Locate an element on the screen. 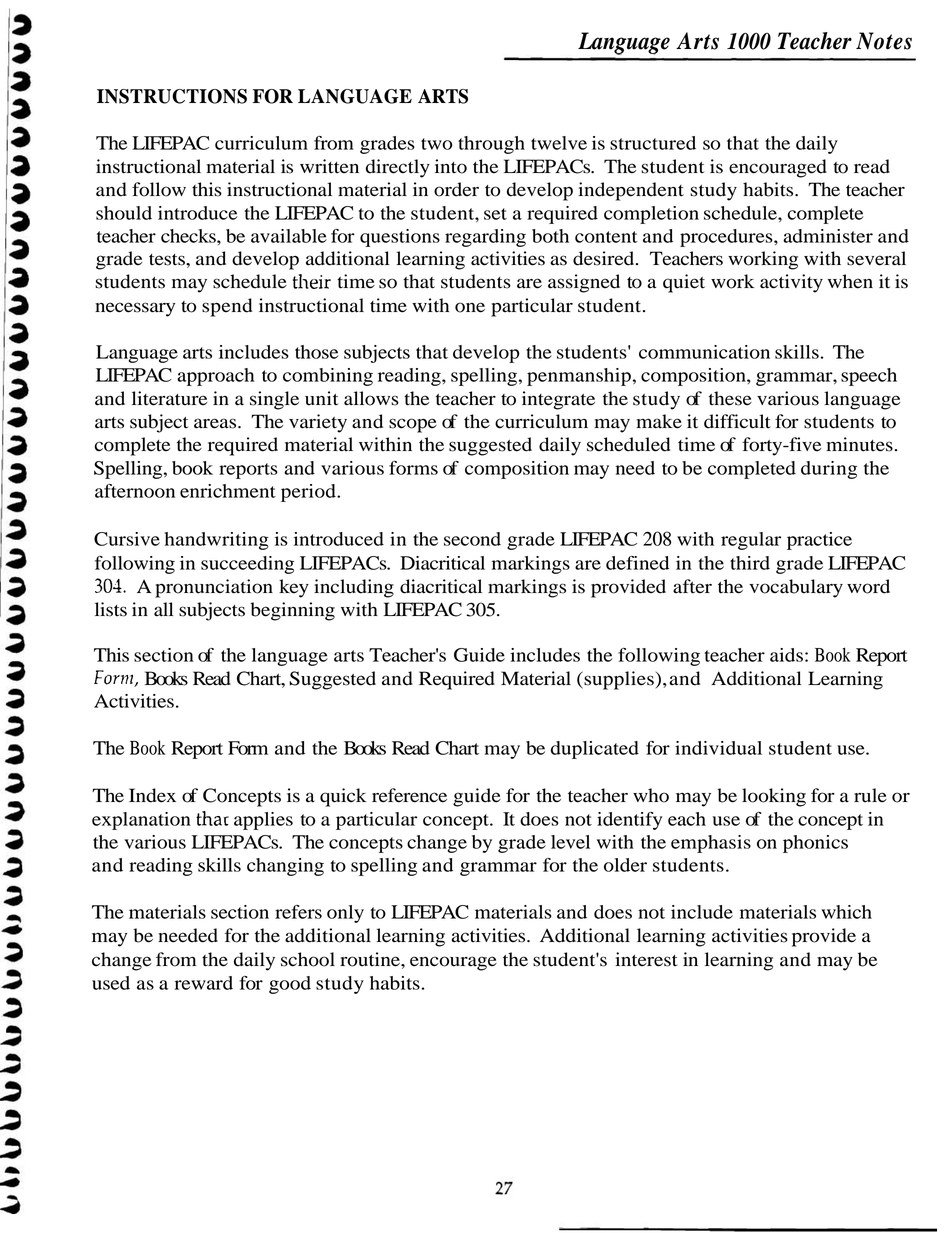 The height and width of the screenshot is (1233, 952). routine is located at coordinates (371, 959).
